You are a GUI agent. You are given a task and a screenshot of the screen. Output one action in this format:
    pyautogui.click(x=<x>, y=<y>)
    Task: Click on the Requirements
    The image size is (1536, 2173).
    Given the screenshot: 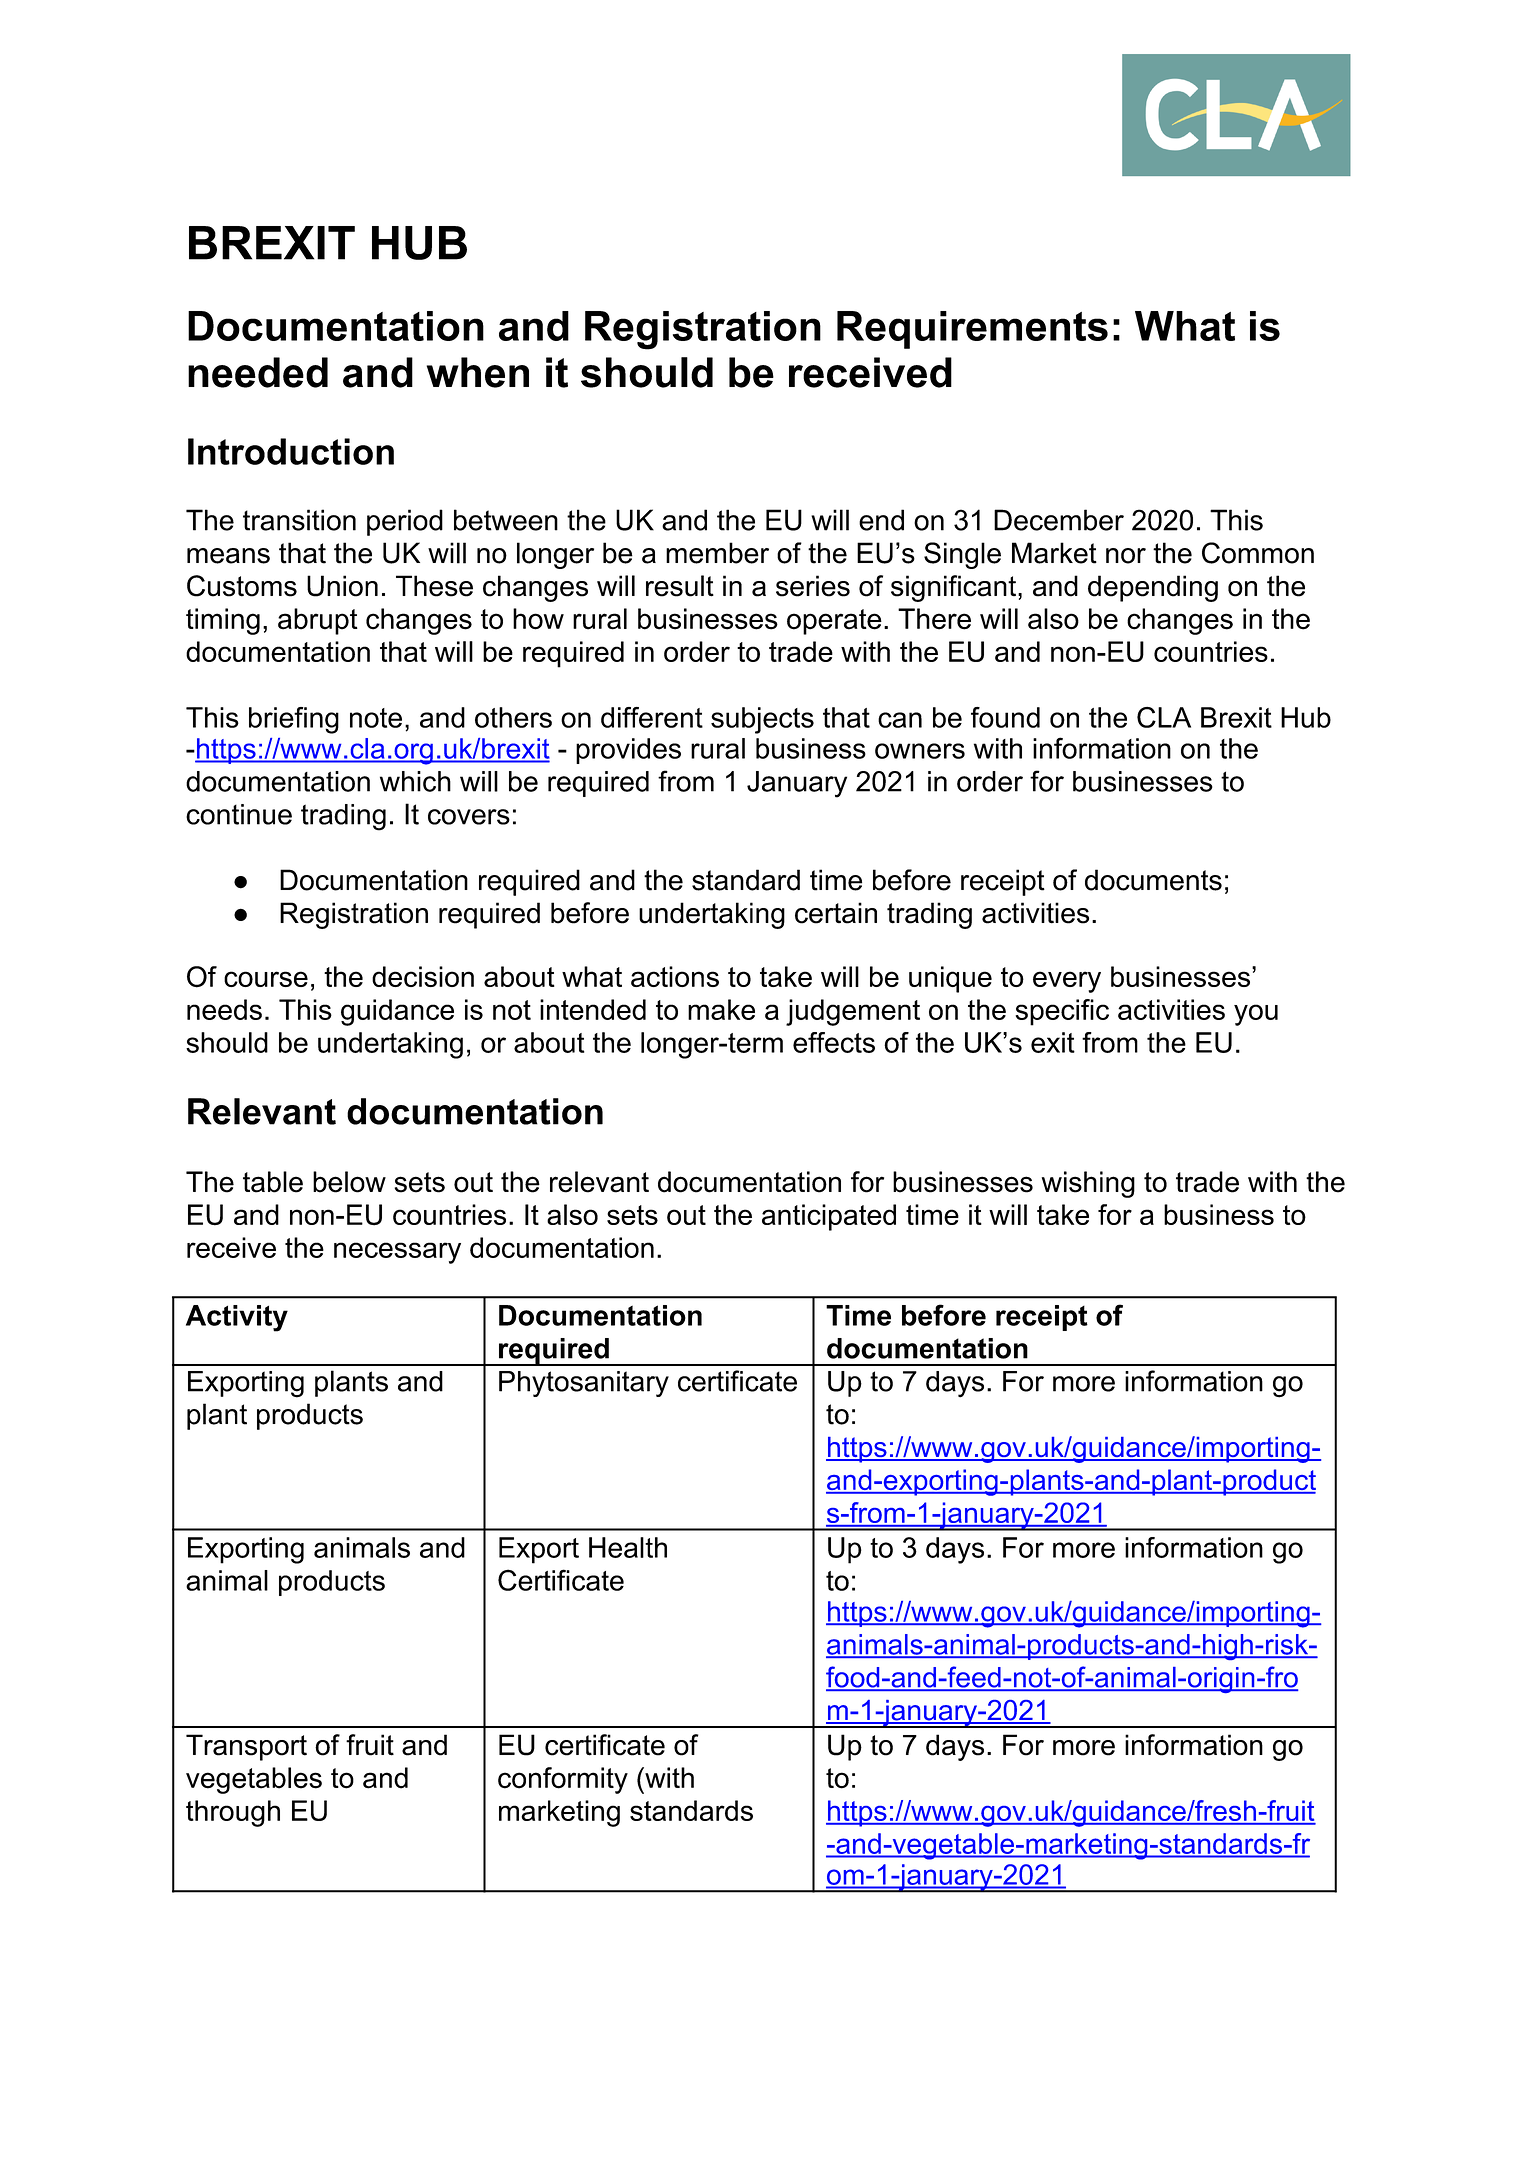 What is the action you would take?
    pyautogui.click(x=972, y=330)
